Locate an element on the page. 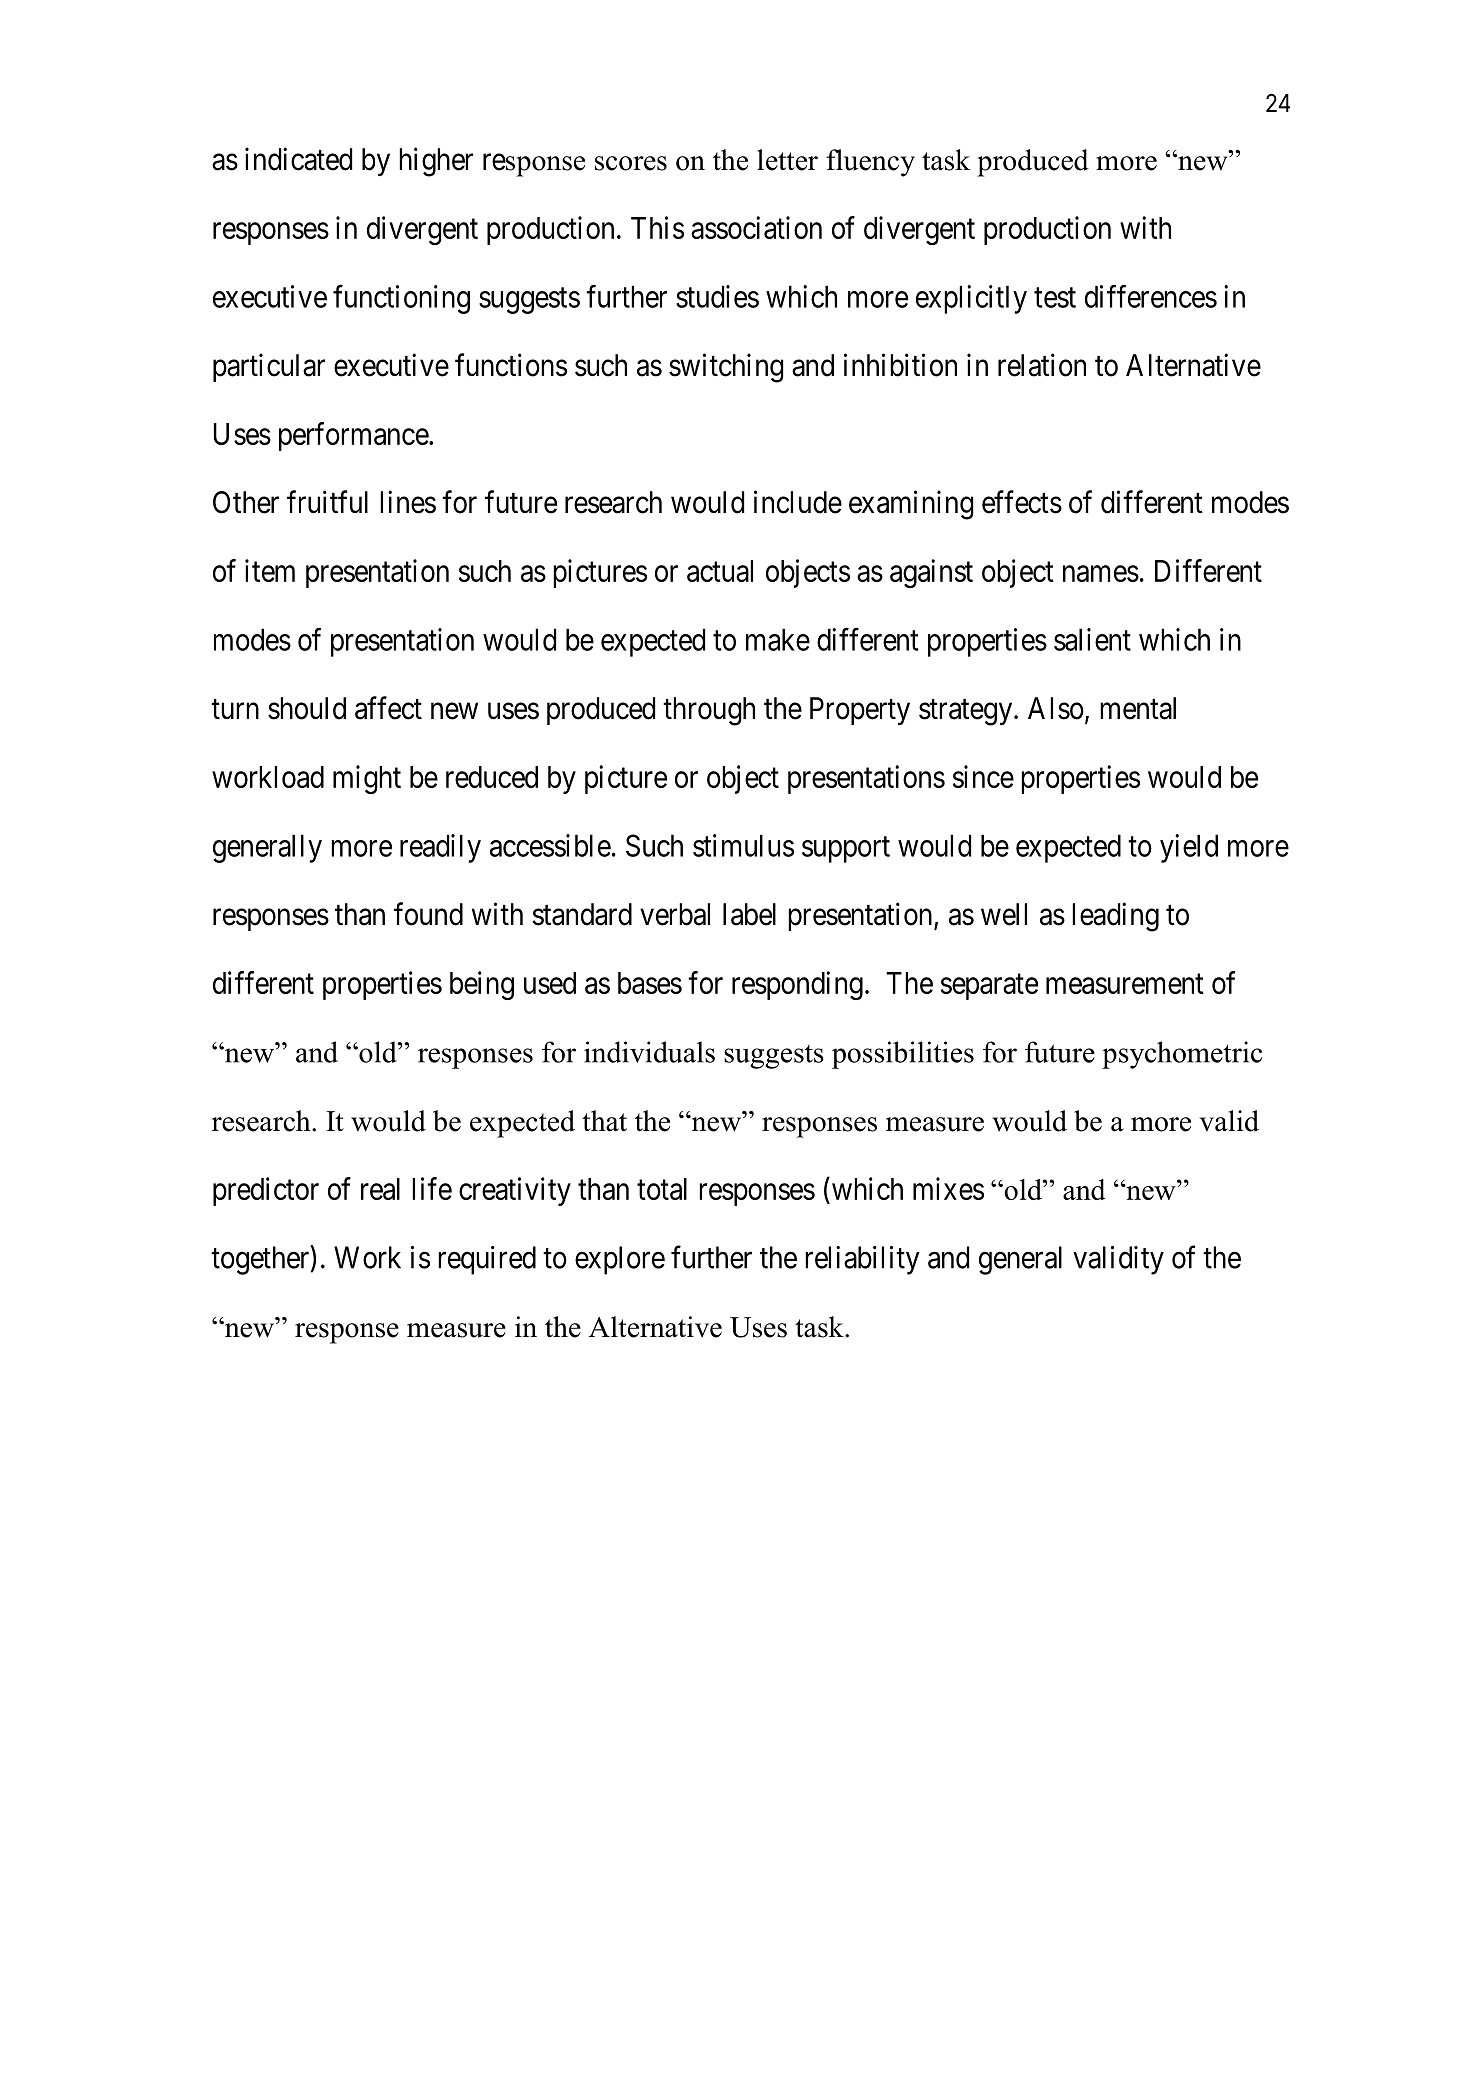 The image size is (1480, 2094). test is located at coordinates (1055, 298).
